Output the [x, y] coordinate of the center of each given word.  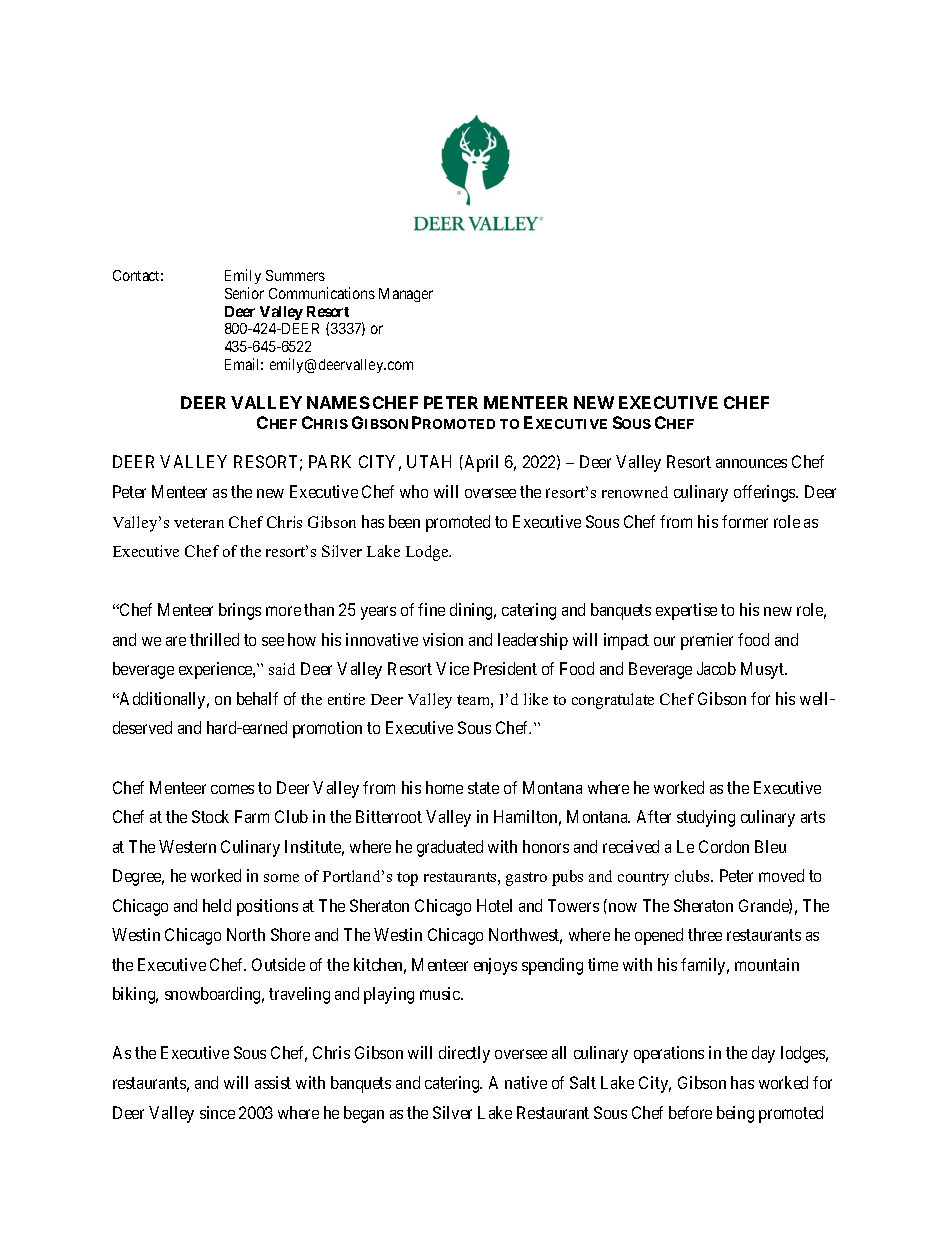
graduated [450, 848]
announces [751, 463]
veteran [199, 523]
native [526, 1082]
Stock [210, 816]
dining [473, 611]
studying [706, 818]
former [745, 521]
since [217, 1112]
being [735, 1114]
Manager [406, 295]
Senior [244, 293]
